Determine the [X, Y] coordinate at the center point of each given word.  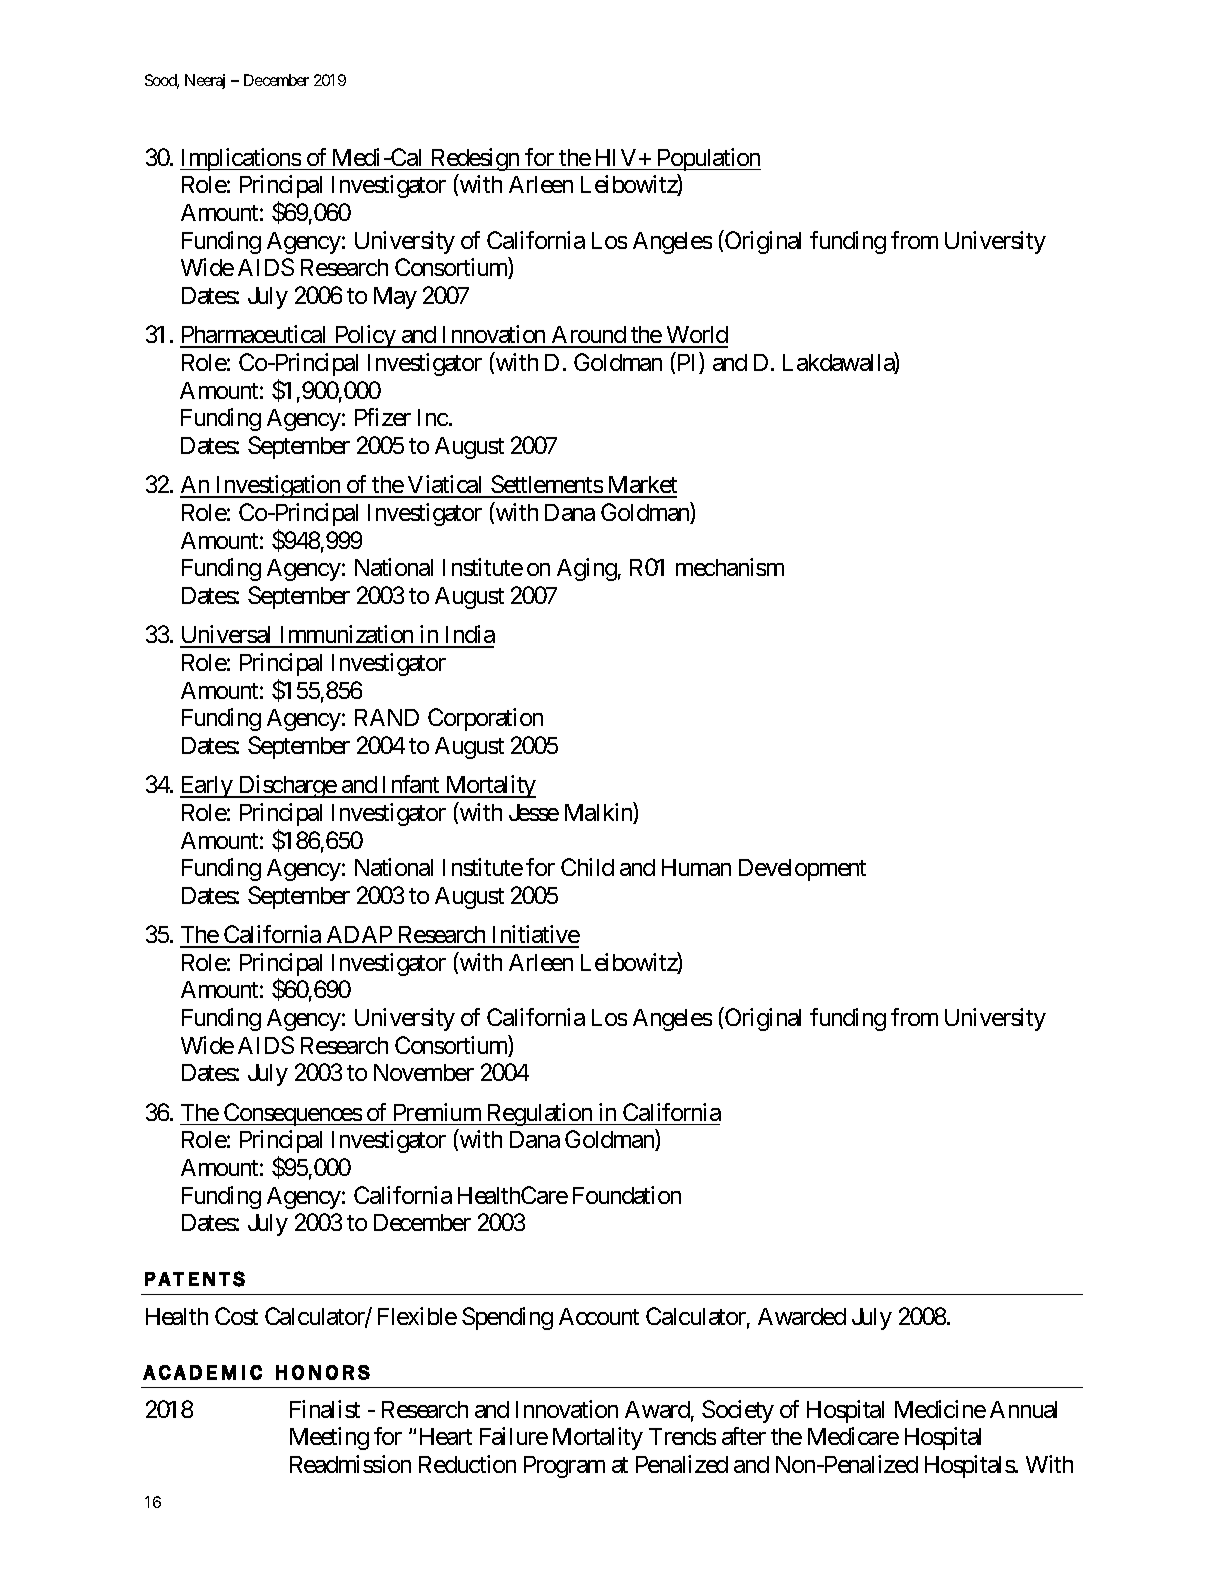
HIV [616, 157]
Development [802, 870]
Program [564, 1467]
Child [587, 867]
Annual [1023, 1409]
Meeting [329, 1438]
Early [207, 787]
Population [708, 159]
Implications [241, 159]
